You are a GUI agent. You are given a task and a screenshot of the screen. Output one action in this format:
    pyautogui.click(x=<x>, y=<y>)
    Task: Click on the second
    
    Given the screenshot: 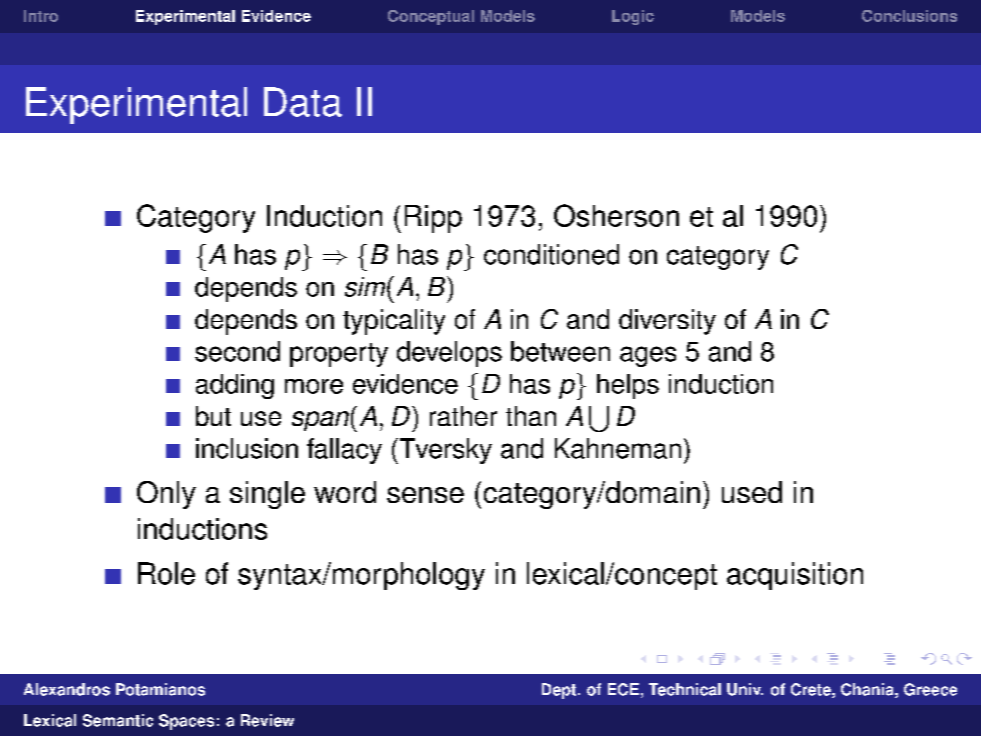 What is the action you would take?
    pyautogui.click(x=237, y=351)
